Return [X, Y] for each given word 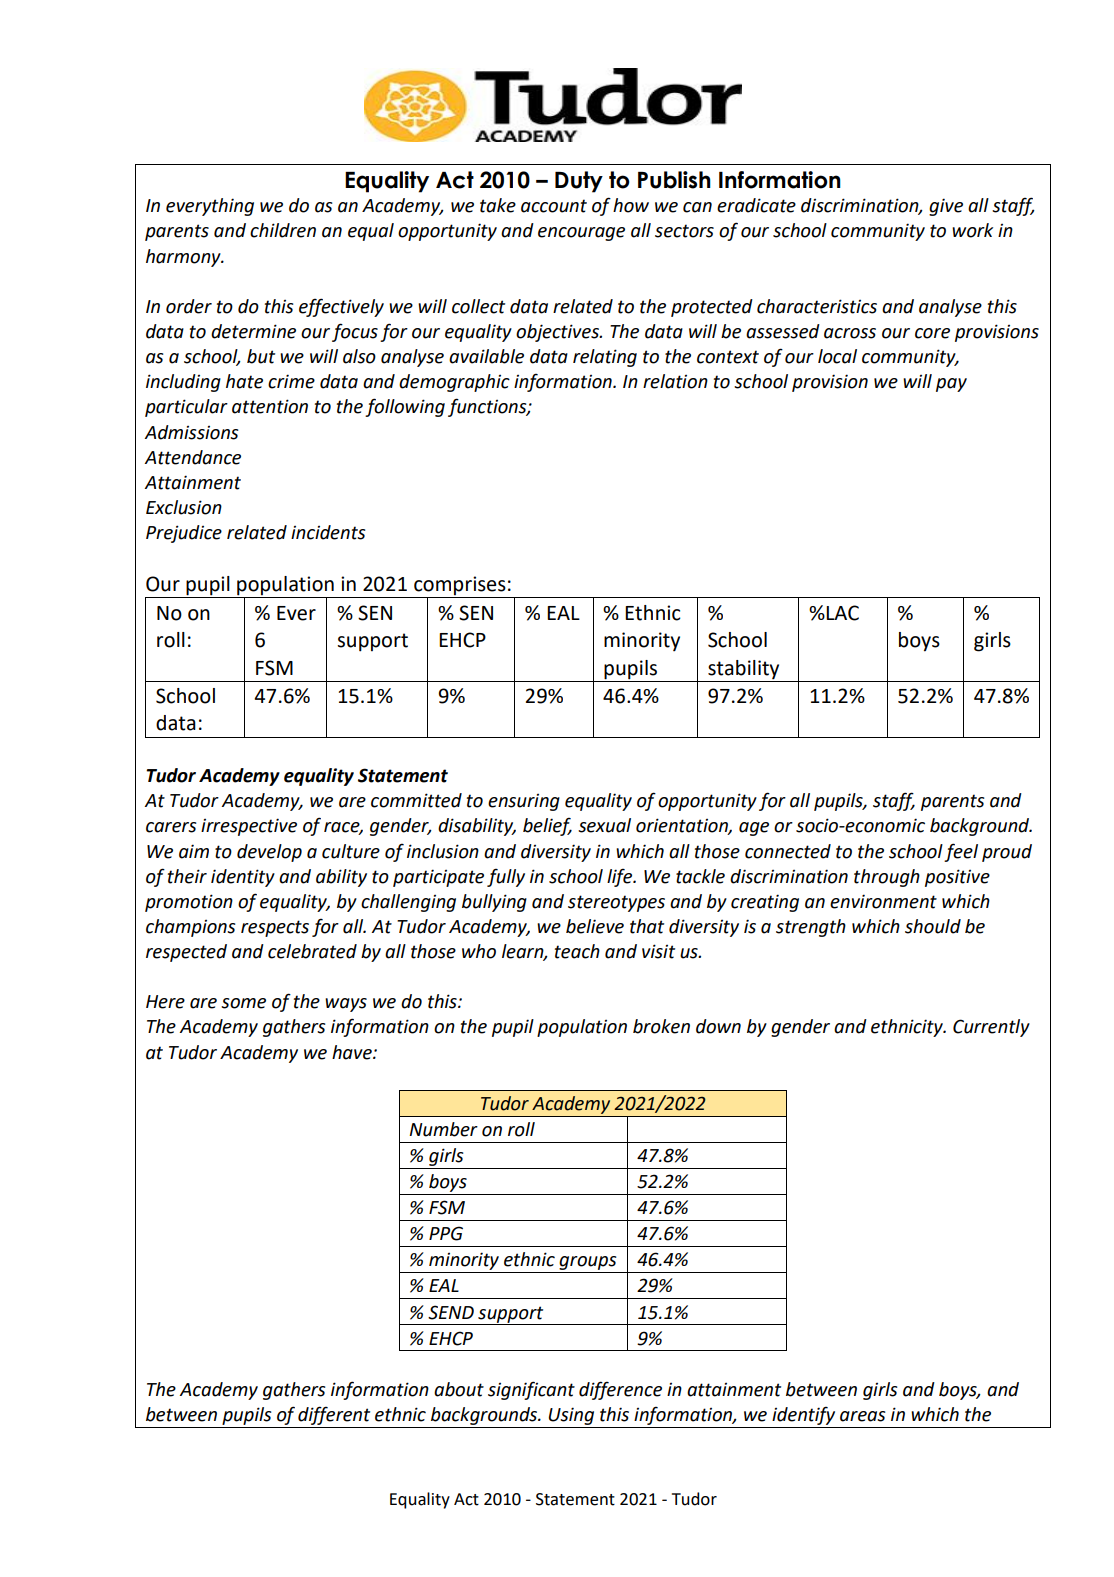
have [353, 1052]
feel [961, 852]
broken [661, 1026]
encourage [581, 234]
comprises [460, 587]
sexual [604, 825]
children [283, 230]
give [946, 207]
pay [951, 385]
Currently [991, 1028]
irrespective [249, 827]
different [334, 1415]
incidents [328, 532]
